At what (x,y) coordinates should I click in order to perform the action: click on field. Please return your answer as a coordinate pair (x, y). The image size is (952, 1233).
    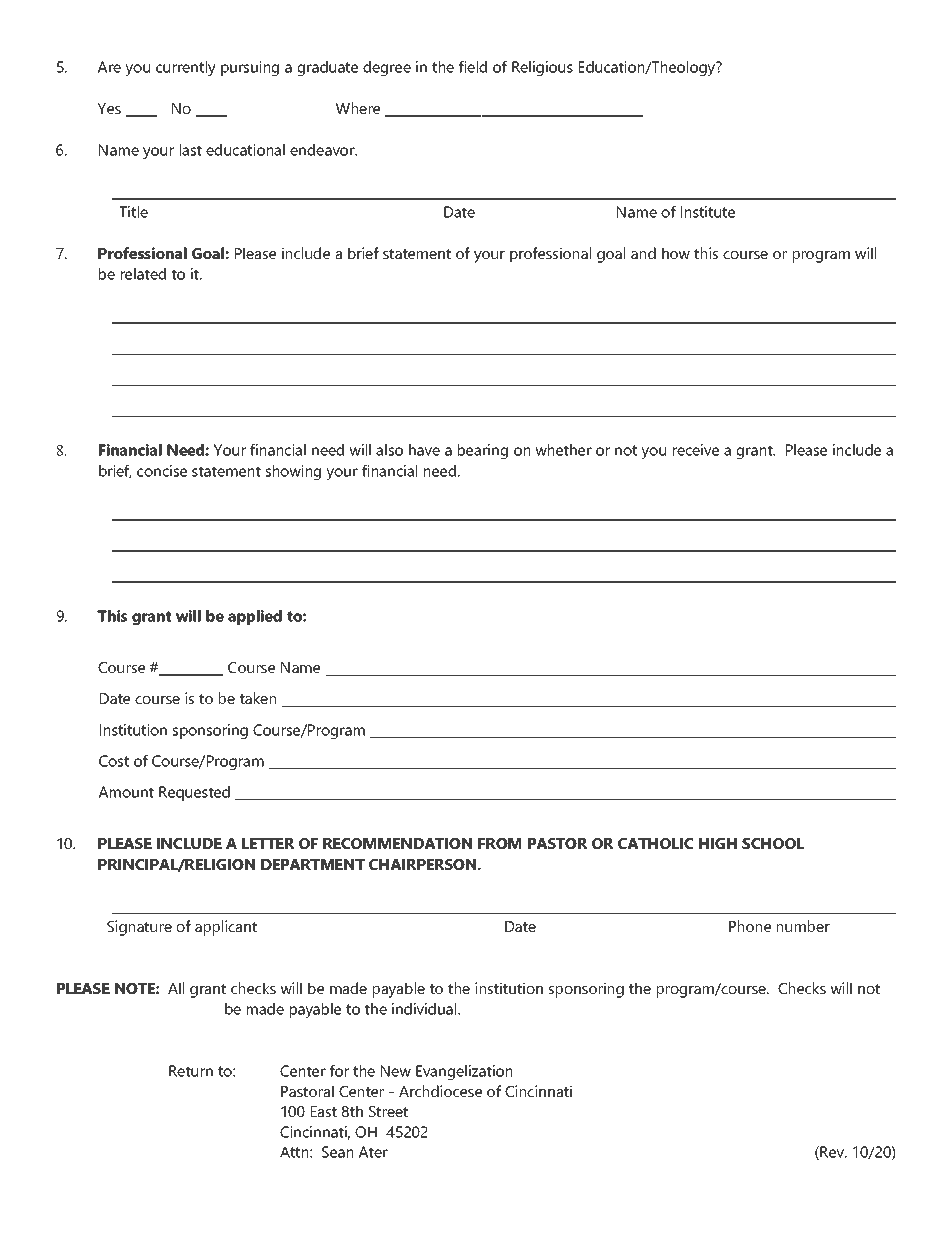
    Looking at the image, I should click on (473, 67).
